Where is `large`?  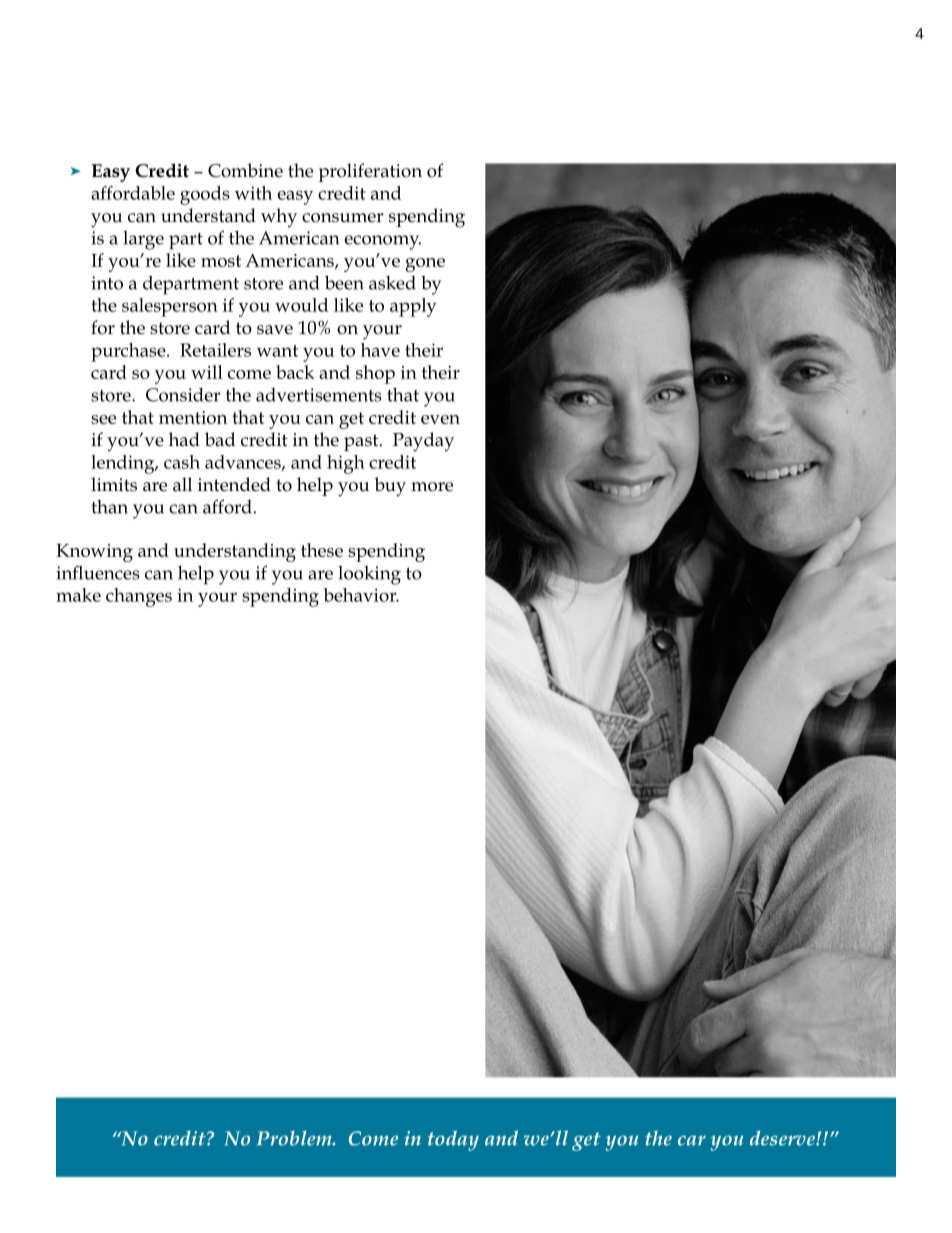 large is located at coordinates (143, 240).
